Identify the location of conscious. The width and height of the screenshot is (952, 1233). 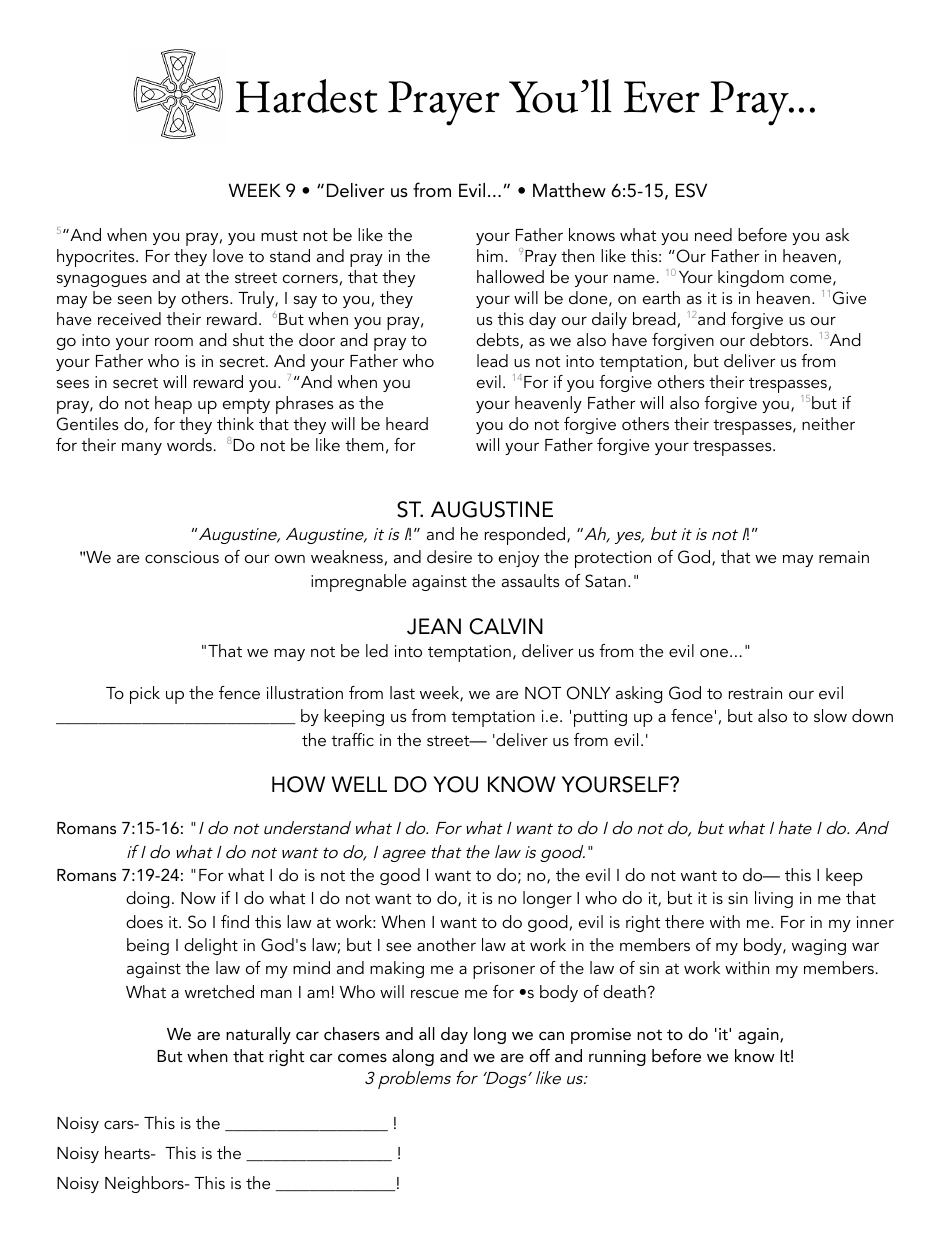
(182, 557).
